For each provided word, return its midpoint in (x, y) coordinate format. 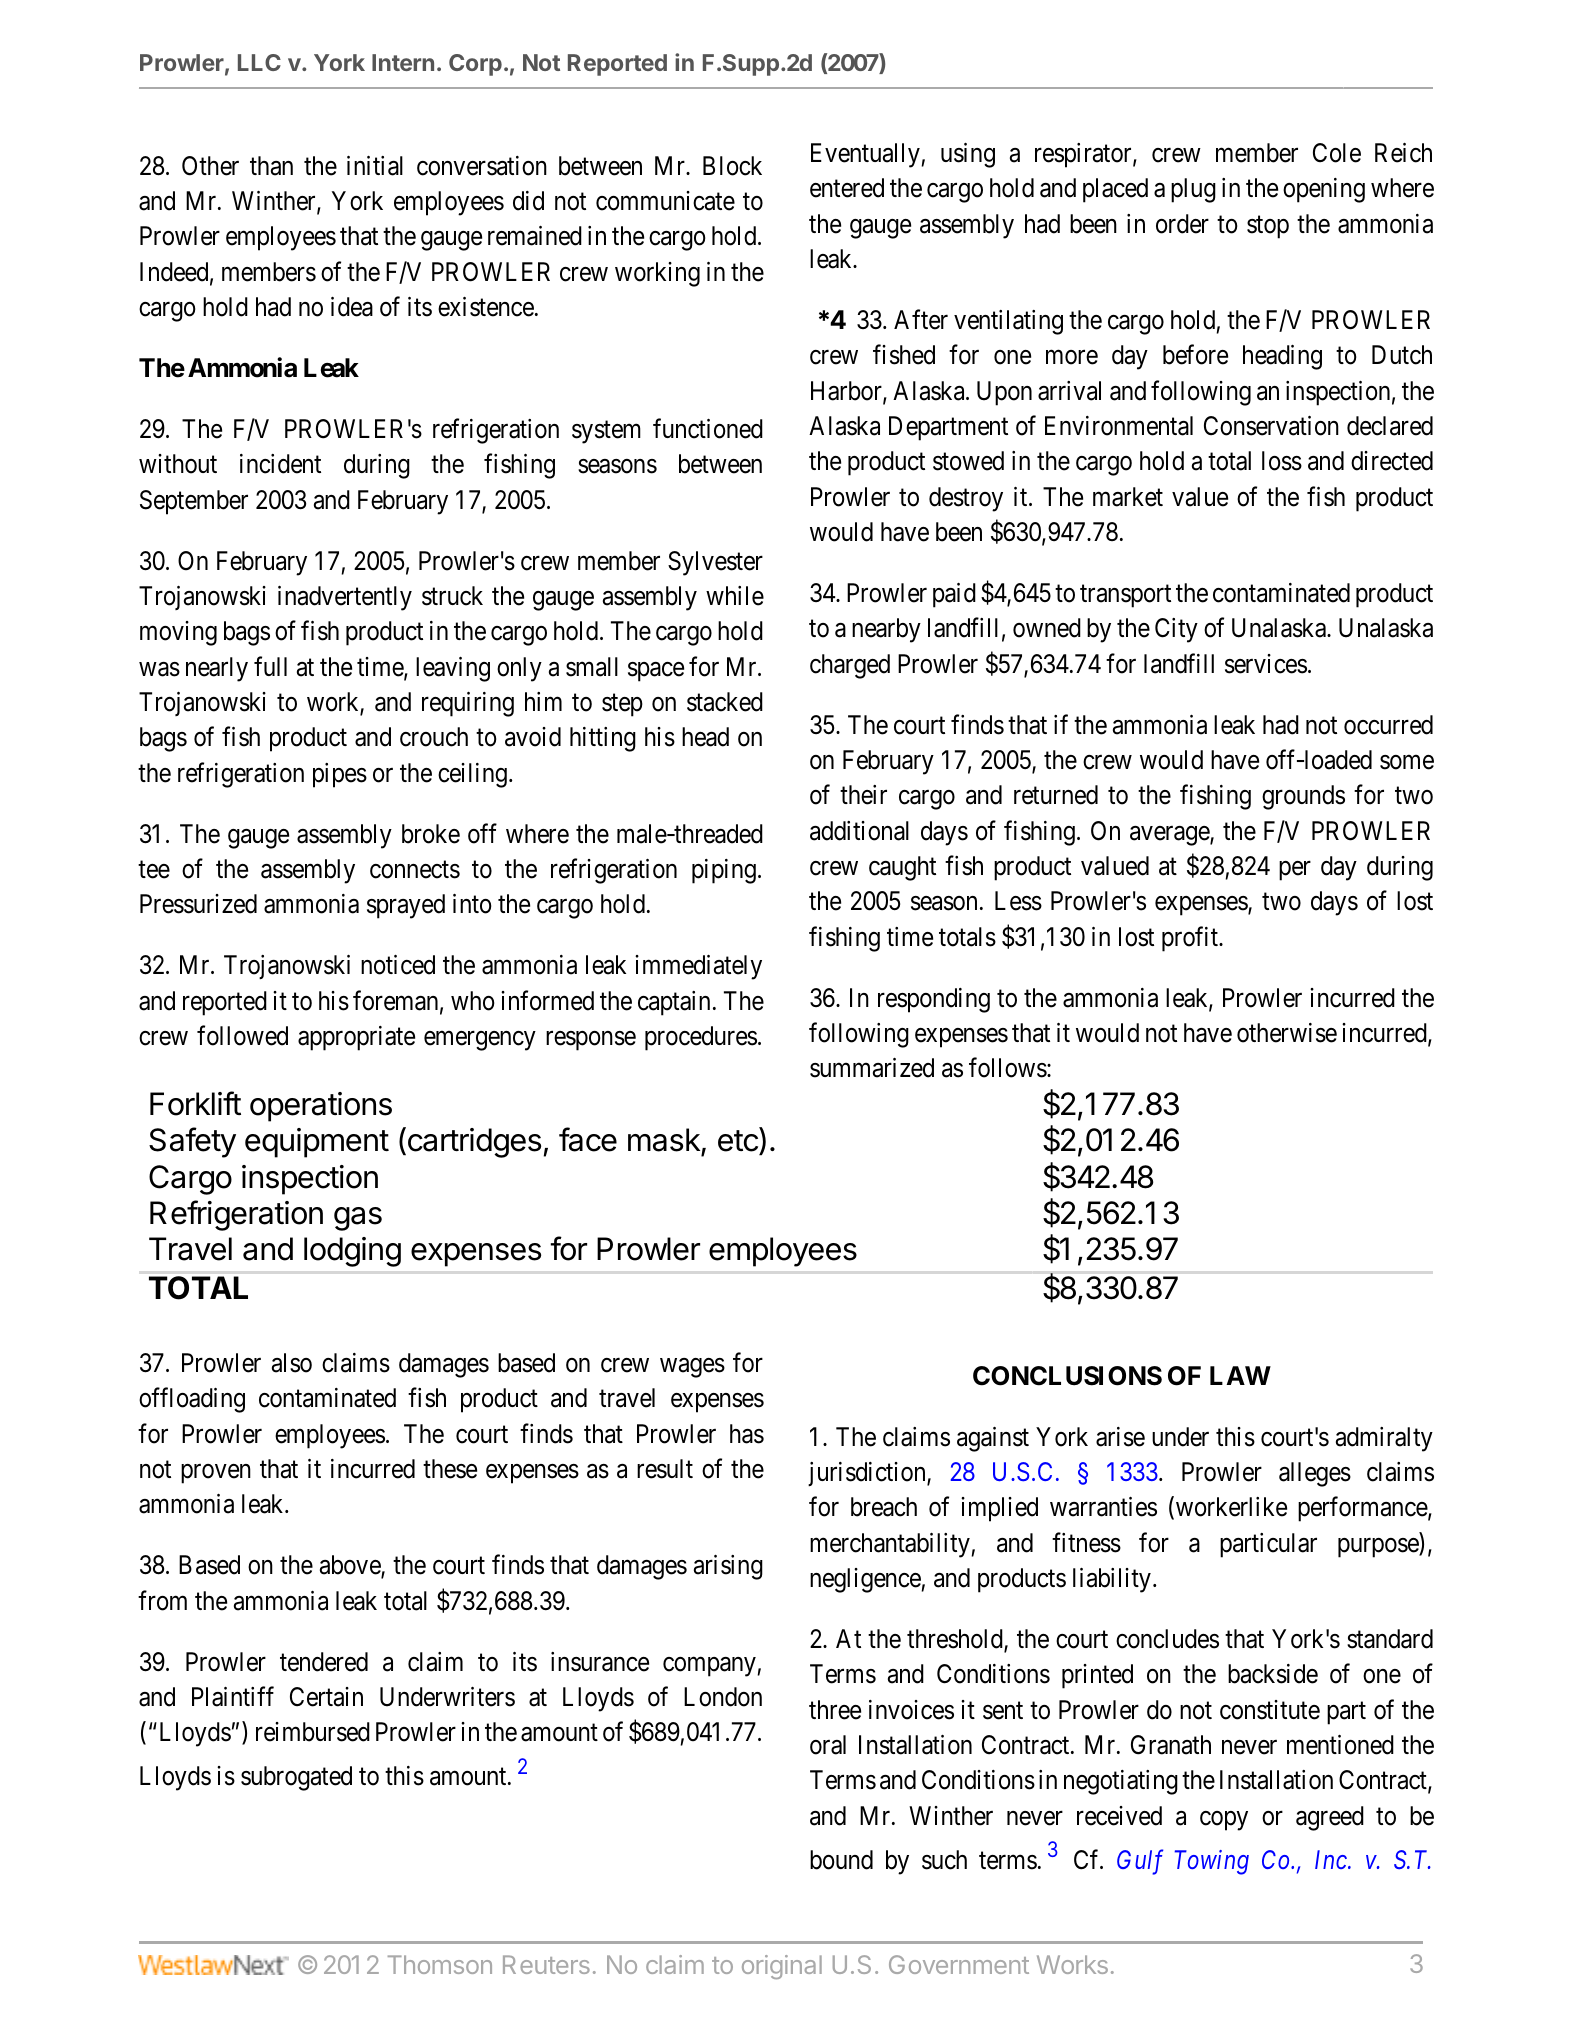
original (782, 1967)
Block (732, 166)
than (271, 166)
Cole (1337, 153)
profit (1191, 939)
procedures (701, 1038)
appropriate (356, 1038)
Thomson (440, 1964)
